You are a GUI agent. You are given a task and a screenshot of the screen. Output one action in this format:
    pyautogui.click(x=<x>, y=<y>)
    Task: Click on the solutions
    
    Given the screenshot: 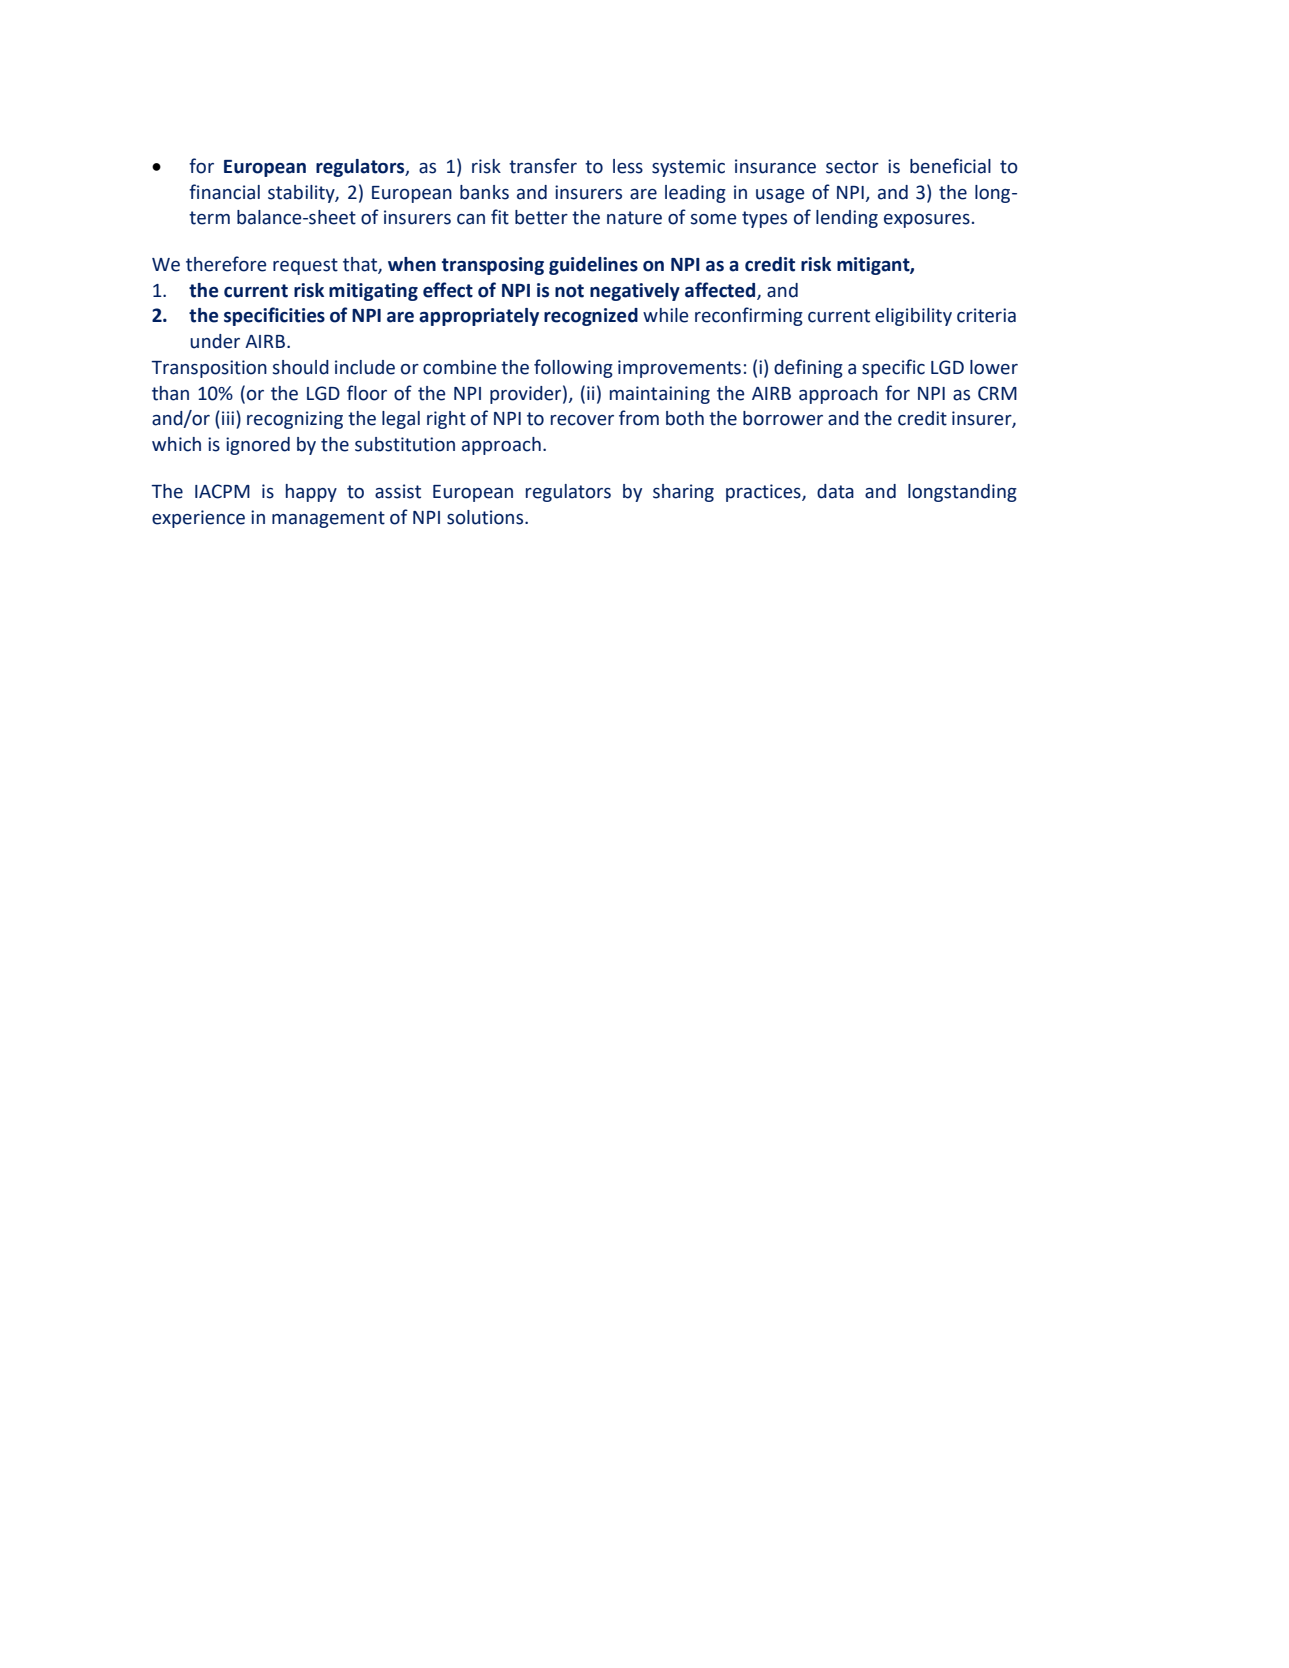 What is the action you would take?
    pyautogui.click(x=486, y=517)
